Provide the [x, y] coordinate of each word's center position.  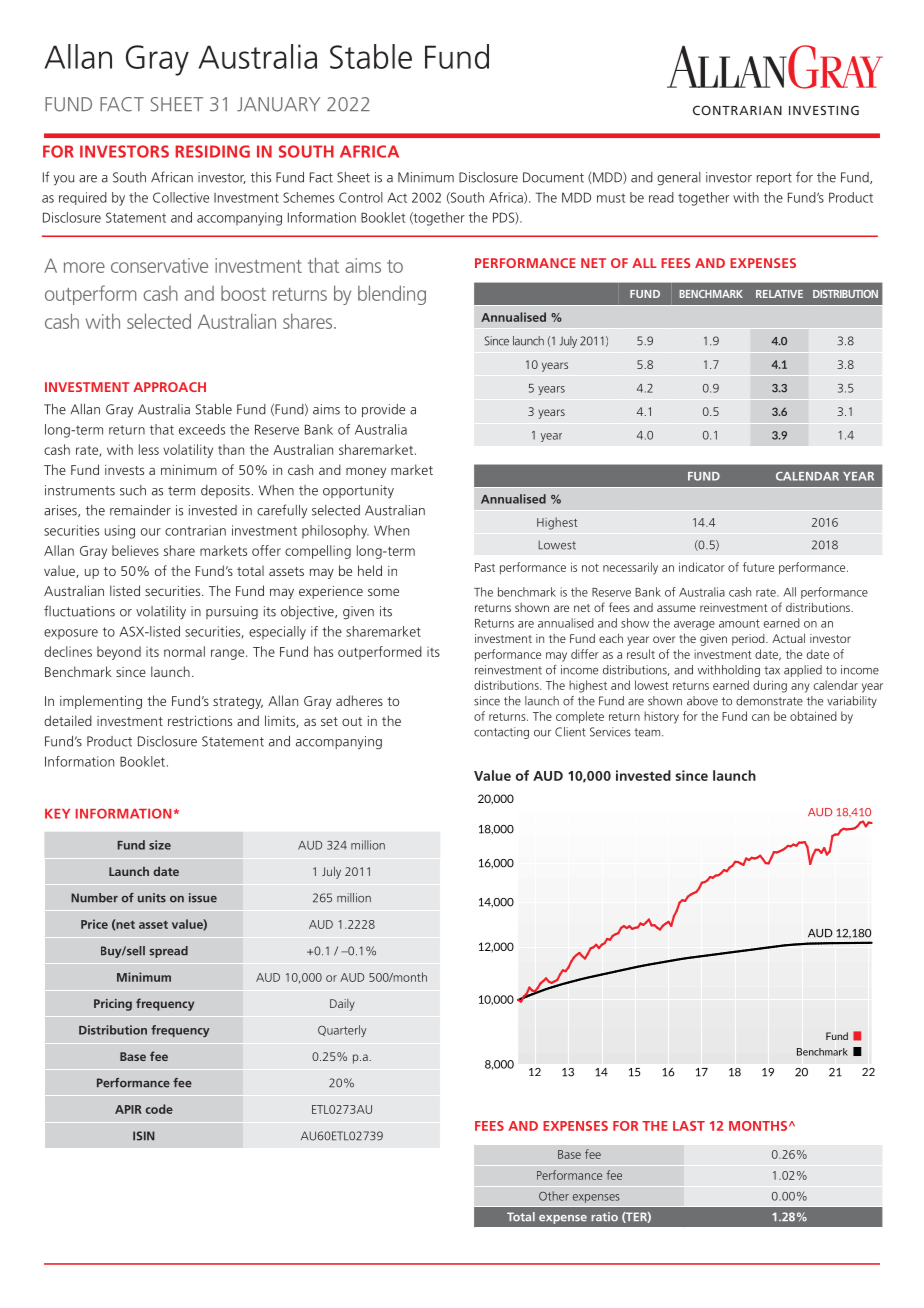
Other [554, 1196]
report [774, 179]
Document [553, 177]
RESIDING [212, 151]
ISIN [144, 1136]
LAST [689, 1126]
